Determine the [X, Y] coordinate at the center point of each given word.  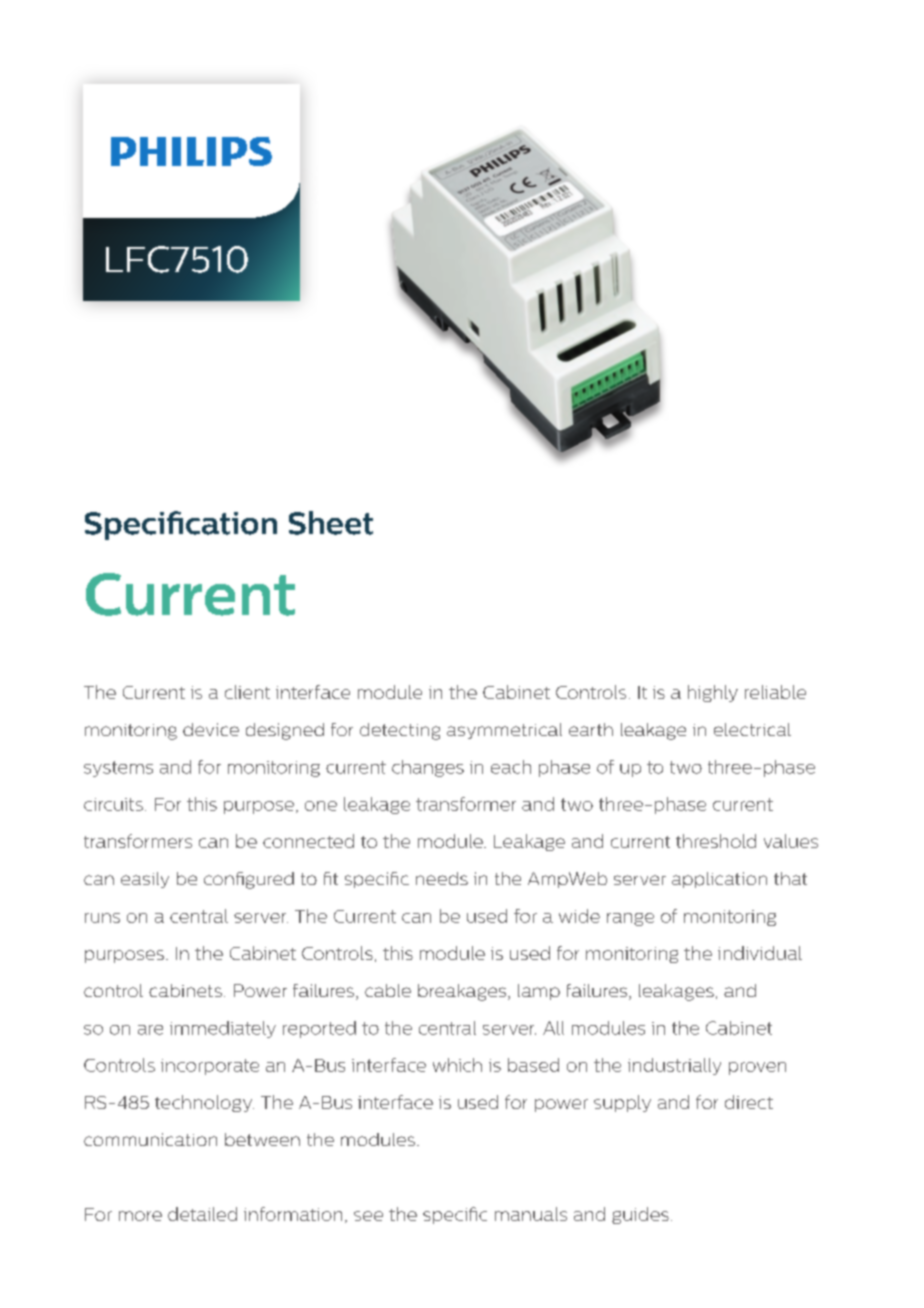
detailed [202, 1214]
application [719, 880]
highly [713, 693]
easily [145, 880]
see [368, 1216]
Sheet [331, 523]
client [247, 692]
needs [442, 878]
